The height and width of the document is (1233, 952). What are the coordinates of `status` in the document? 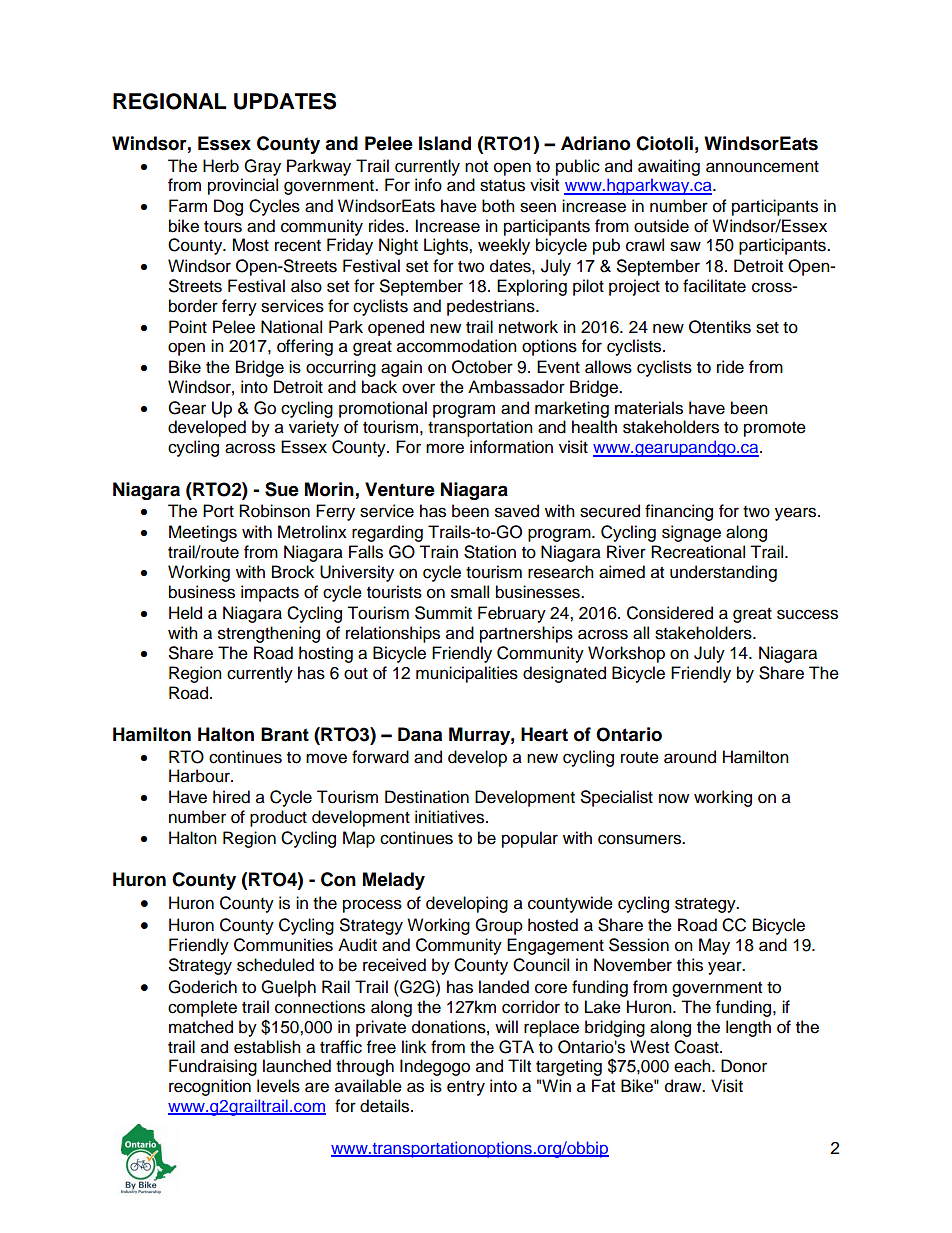 It's located at (502, 186).
